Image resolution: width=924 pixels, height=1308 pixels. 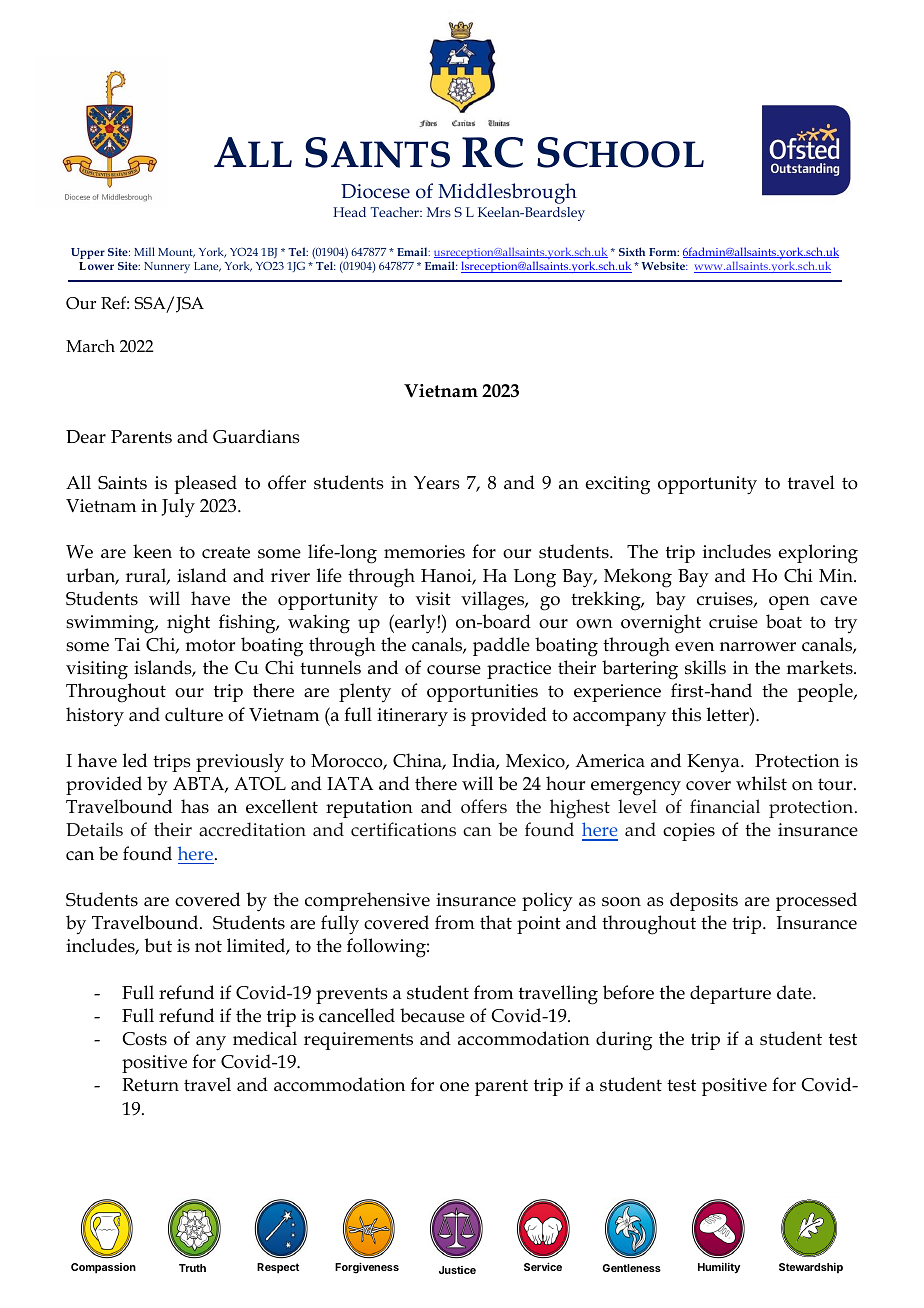 I want to click on keen, so click(x=152, y=551).
